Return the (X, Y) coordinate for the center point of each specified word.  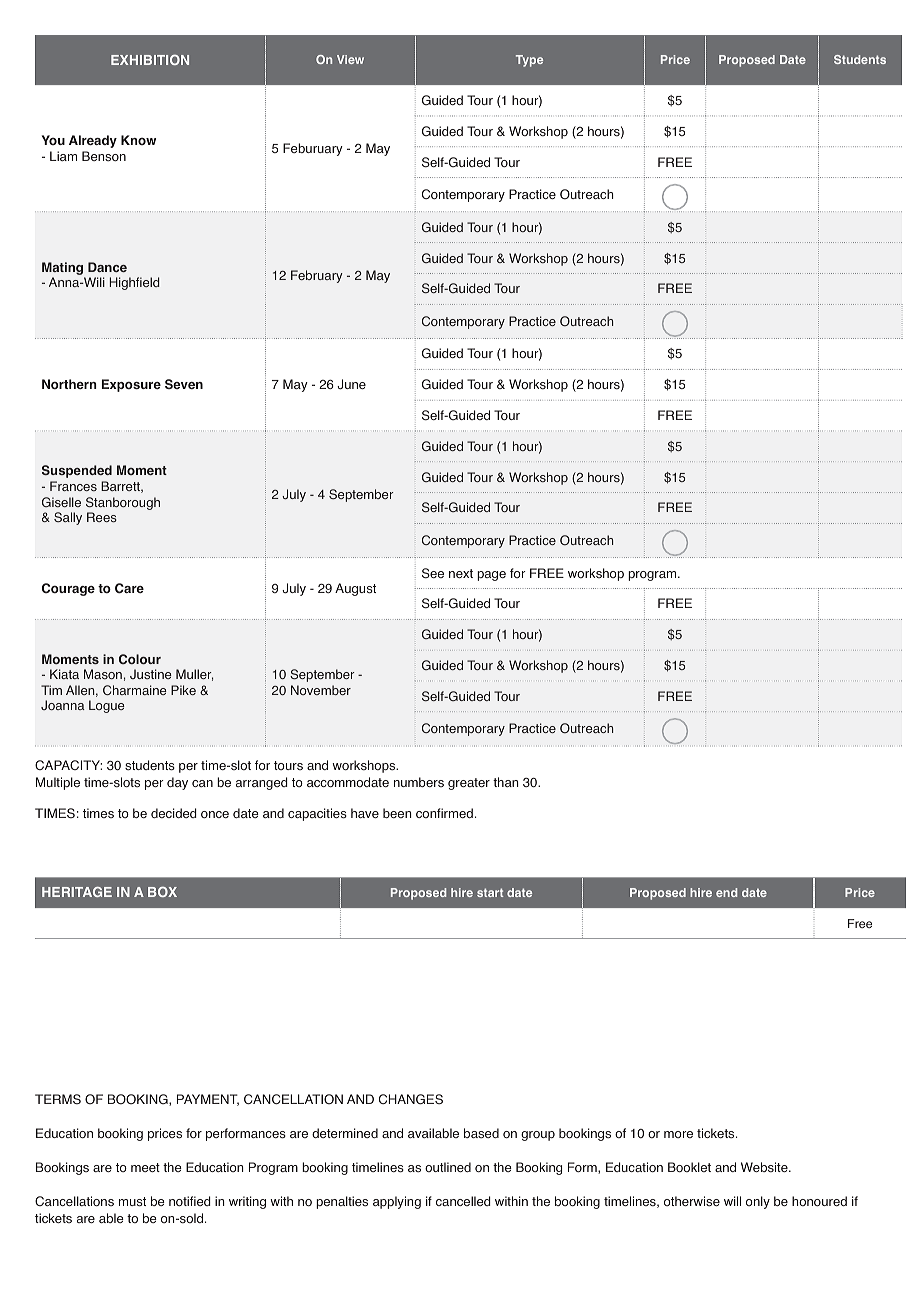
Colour (140, 659)
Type (529, 61)
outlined (448, 1167)
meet (145, 1167)
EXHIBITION (150, 59)
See (433, 573)
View (350, 59)
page (491, 576)
